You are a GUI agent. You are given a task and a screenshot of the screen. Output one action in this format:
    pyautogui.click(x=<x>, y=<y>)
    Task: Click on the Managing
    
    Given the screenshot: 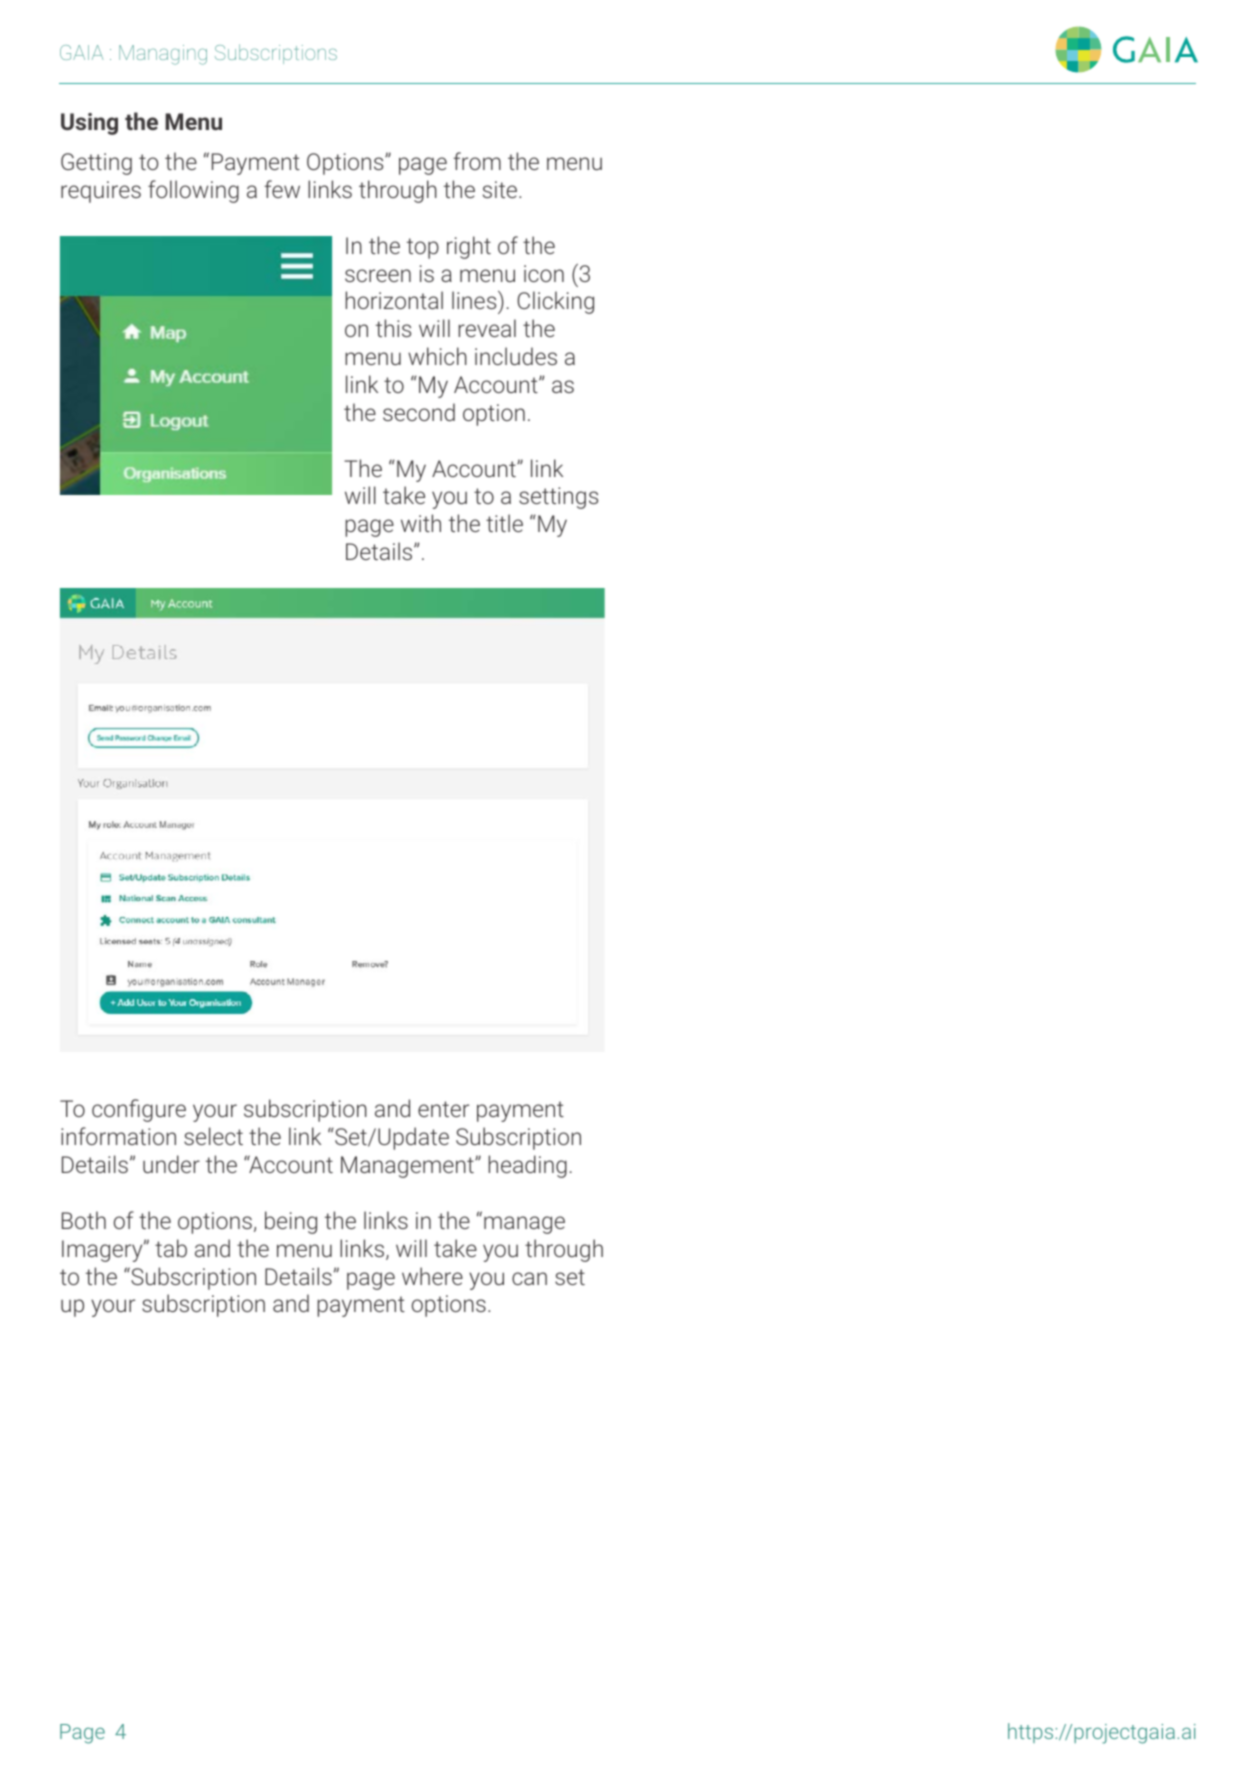 What is the action you would take?
    pyautogui.click(x=163, y=55)
